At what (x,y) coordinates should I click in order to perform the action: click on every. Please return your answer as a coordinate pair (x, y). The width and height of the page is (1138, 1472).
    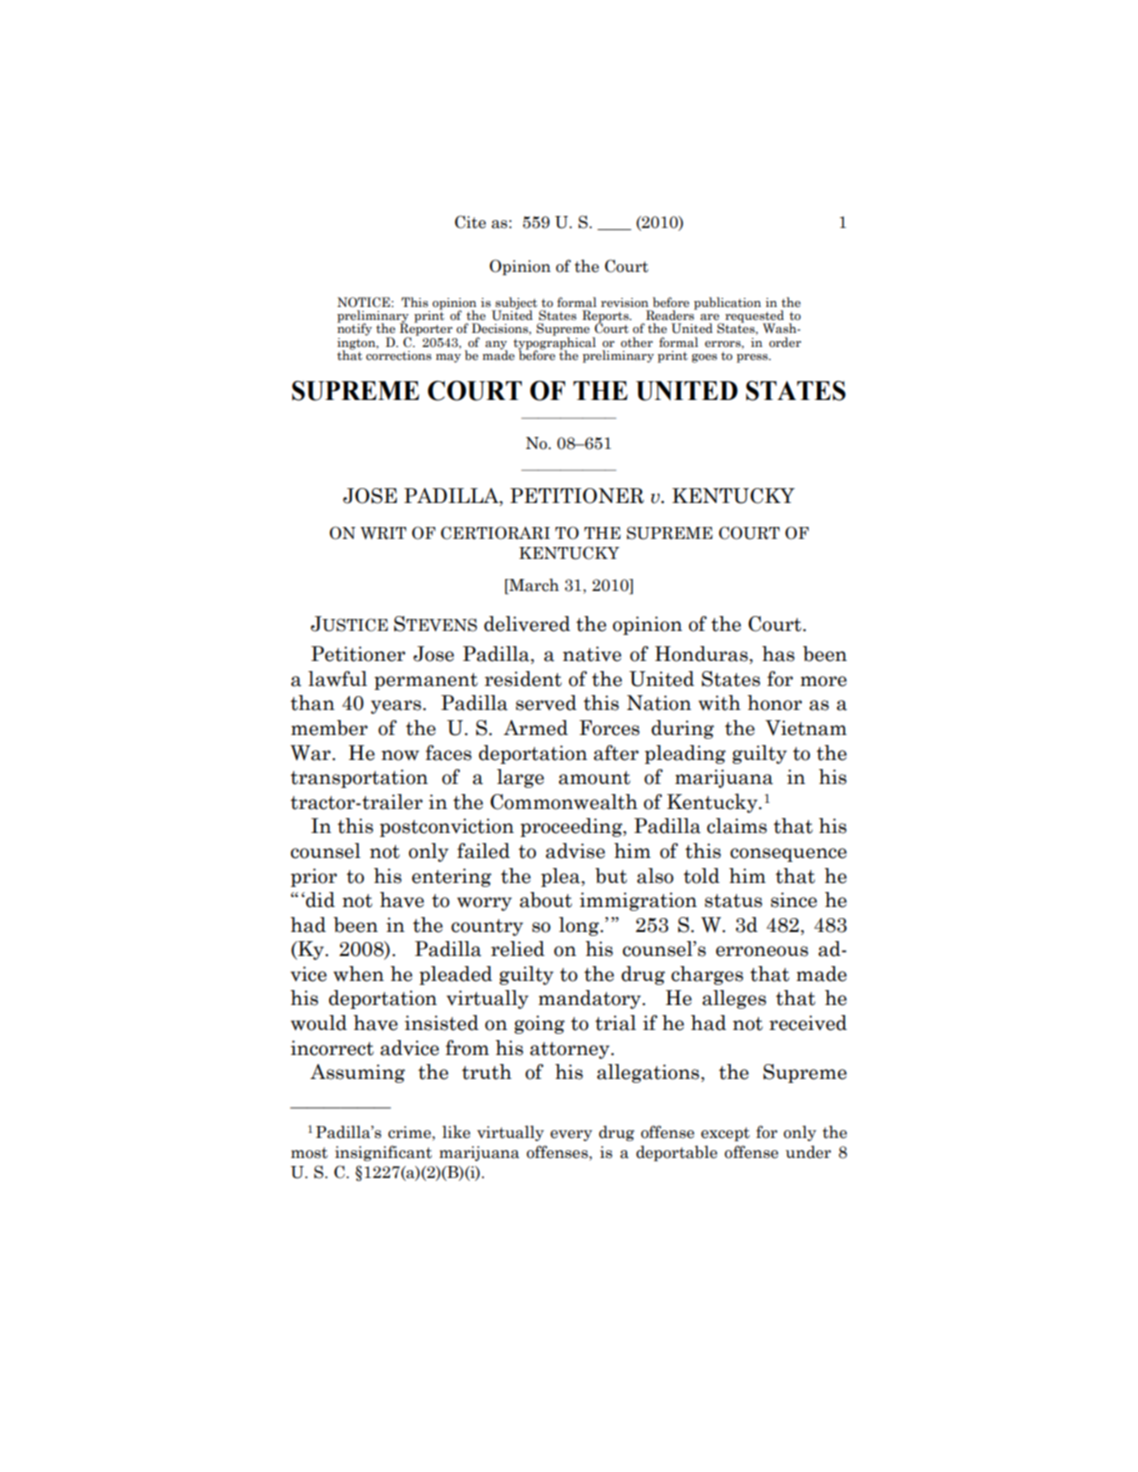
    Looking at the image, I should click on (571, 1135).
